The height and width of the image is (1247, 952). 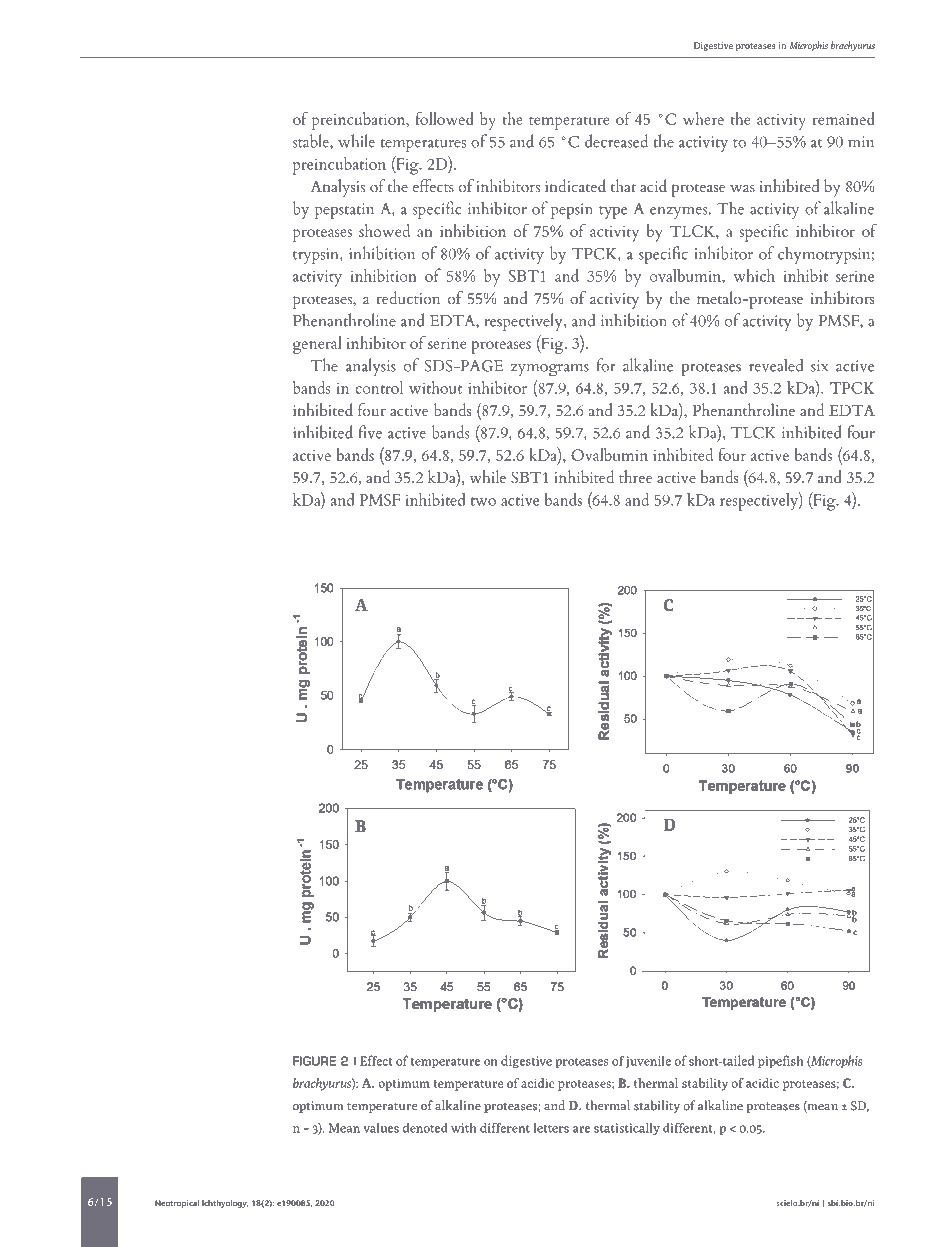 I want to click on Neotropical, so click(x=177, y=1204).
